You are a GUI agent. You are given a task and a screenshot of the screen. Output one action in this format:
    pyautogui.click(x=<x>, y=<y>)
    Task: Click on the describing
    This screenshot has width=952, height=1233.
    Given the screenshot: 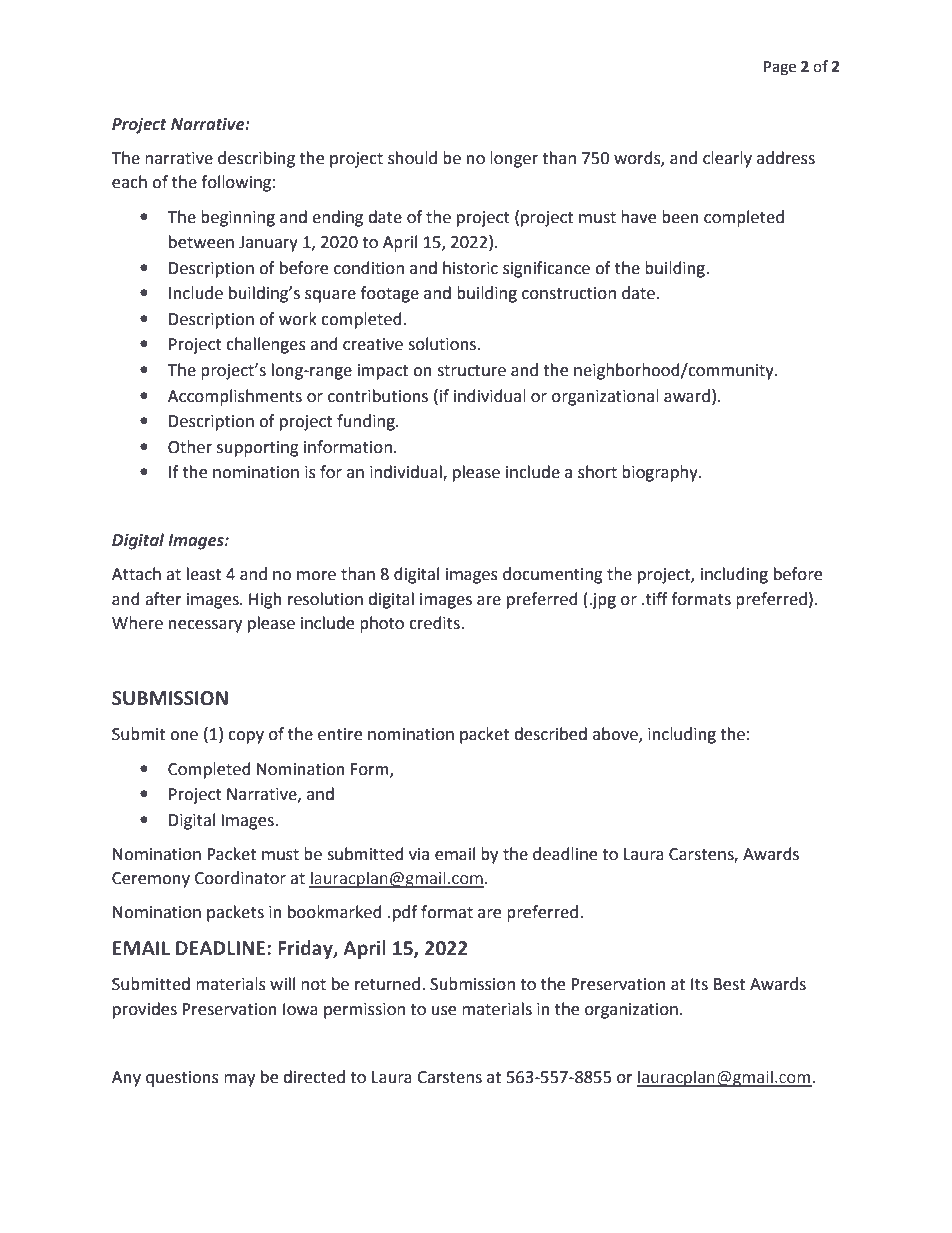 What is the action you would take?
    pyautogui.click(x=256, y=159)
